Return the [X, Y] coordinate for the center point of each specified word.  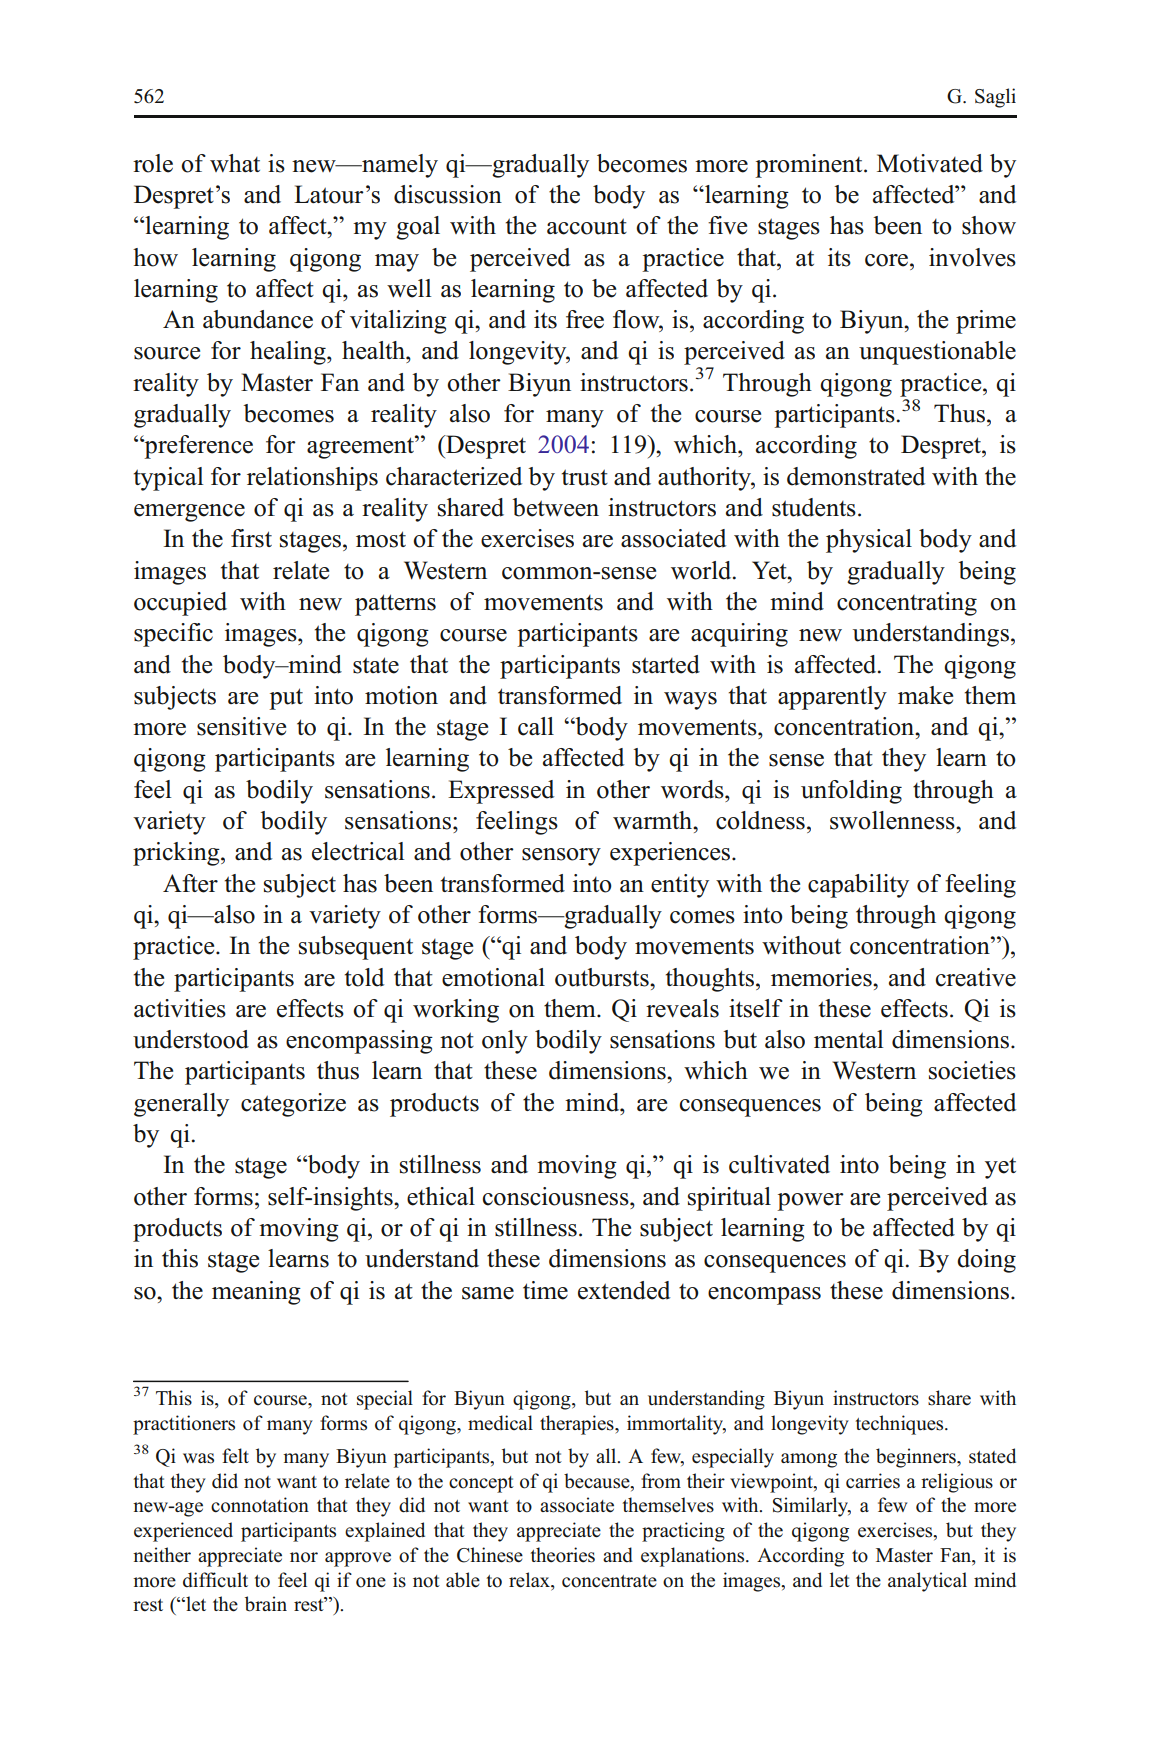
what [235, 163]
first [251, 538]
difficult [215, 1580]
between [556, 507]
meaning [256, 1293]
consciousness [557, 1196]
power [810, 1202]
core [888, 260]
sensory [561, 857]
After [190, 883]
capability [858, 886]
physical [869, 541]
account [587, 226]
